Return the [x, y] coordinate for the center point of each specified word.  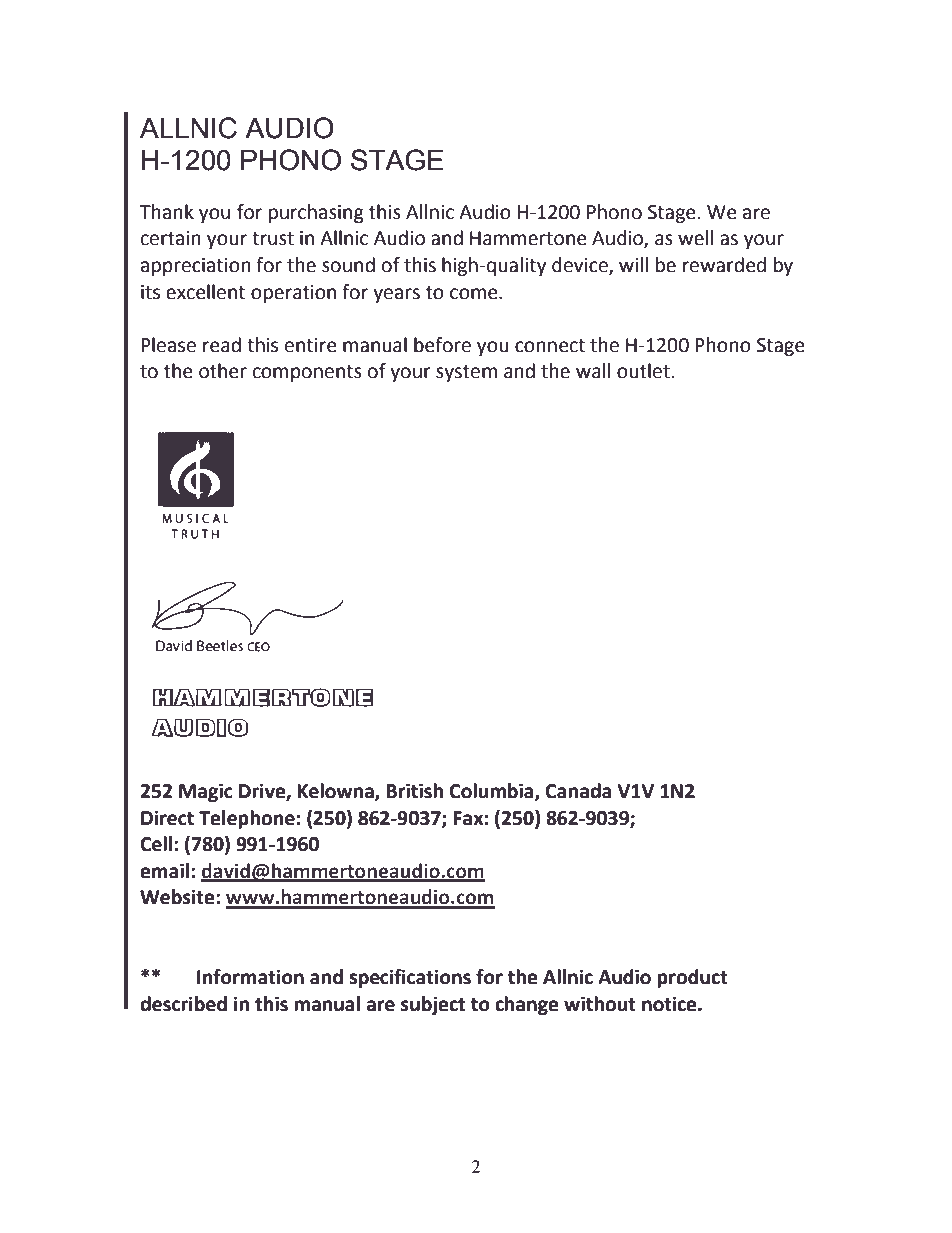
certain [171, 238]
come [475, 294]
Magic [206, 792]
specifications [410, 978]
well [695, 238]
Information [250, 977]
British [414, 791]
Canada [578, 791]
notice [670, 1004]
